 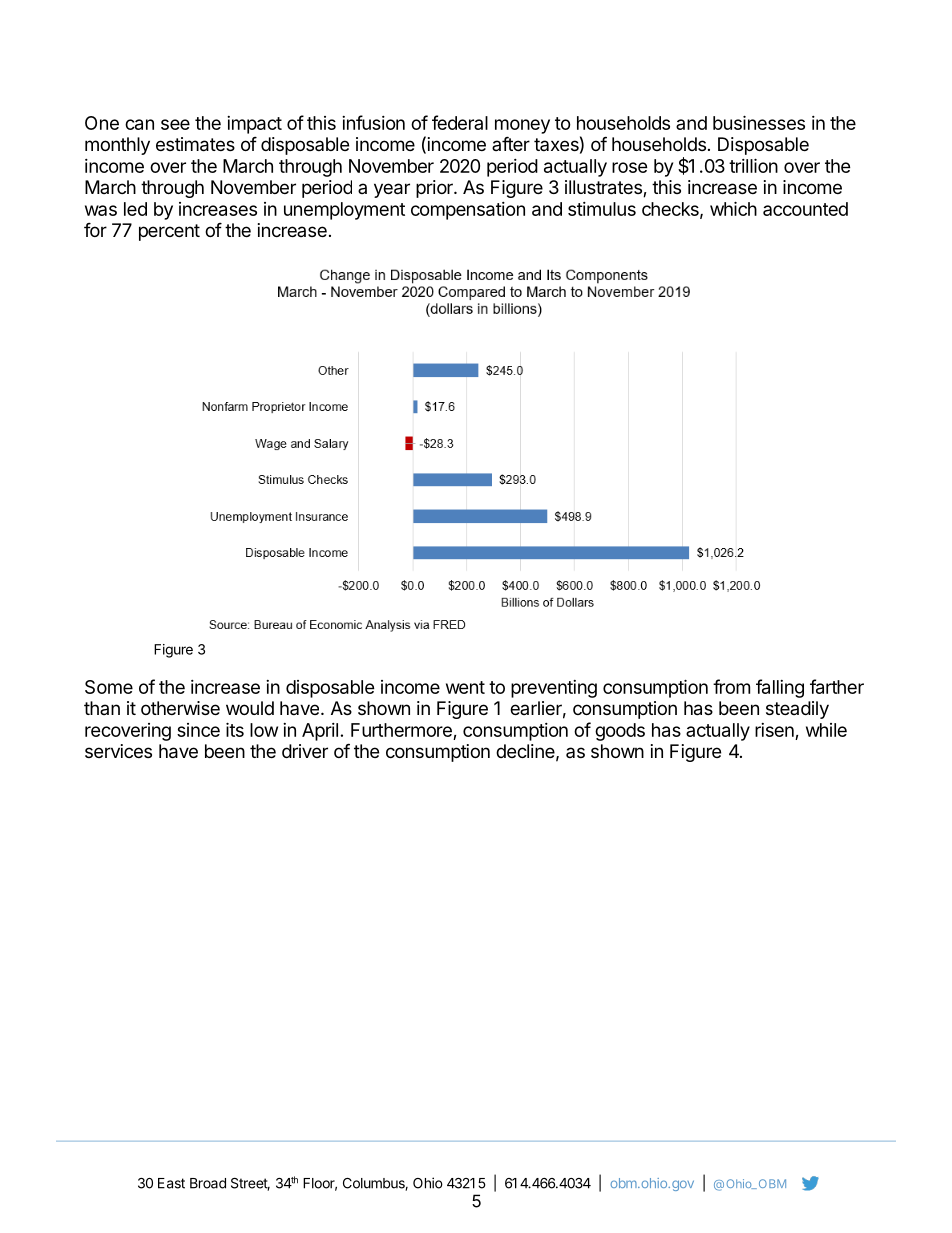 What do you see at coordinates (109, 687) in the screenshot?
I see `Some` at bounding box center [109, 687].
